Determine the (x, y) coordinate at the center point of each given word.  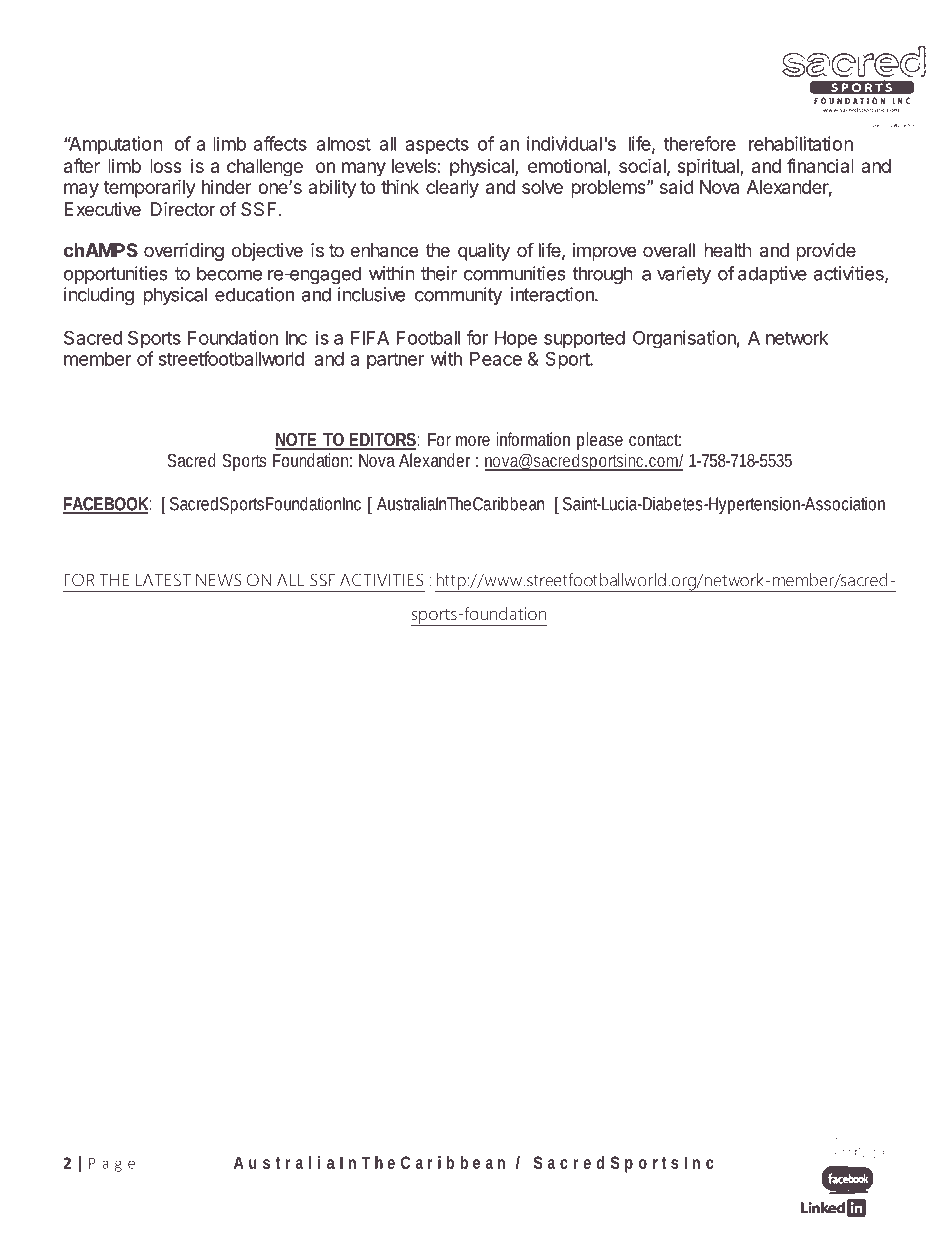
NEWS (219, 580)
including (99, 296)
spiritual (709, 167)
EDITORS (382, 441)
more (473, 441)
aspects (437, 146)
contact (655, 440)
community (458, 296)
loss (166, 166)
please (600, 441)
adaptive (772, 275)
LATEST (163, 580)
